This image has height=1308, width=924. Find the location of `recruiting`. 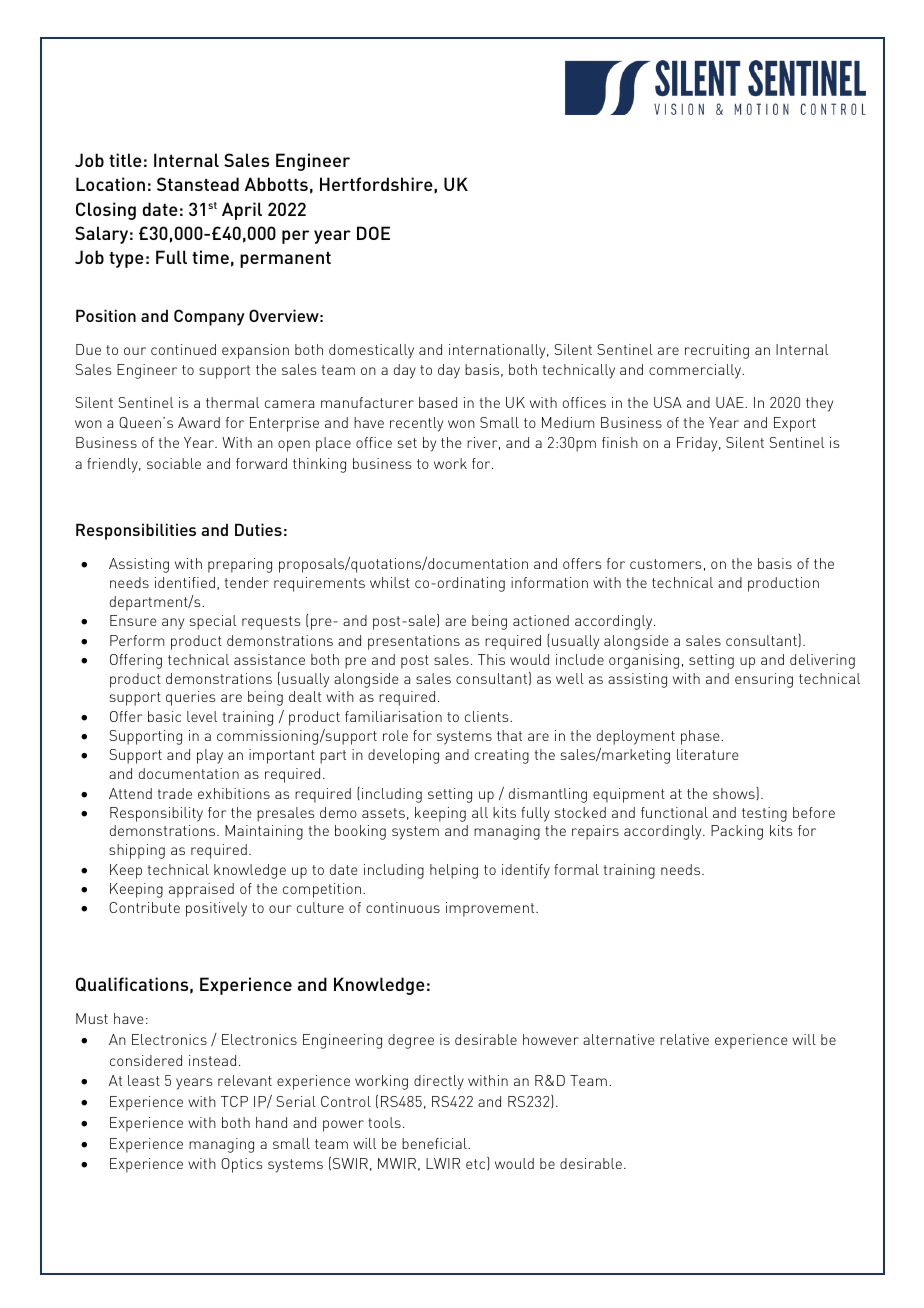

recruiting is located at coordinates (717, 351).
